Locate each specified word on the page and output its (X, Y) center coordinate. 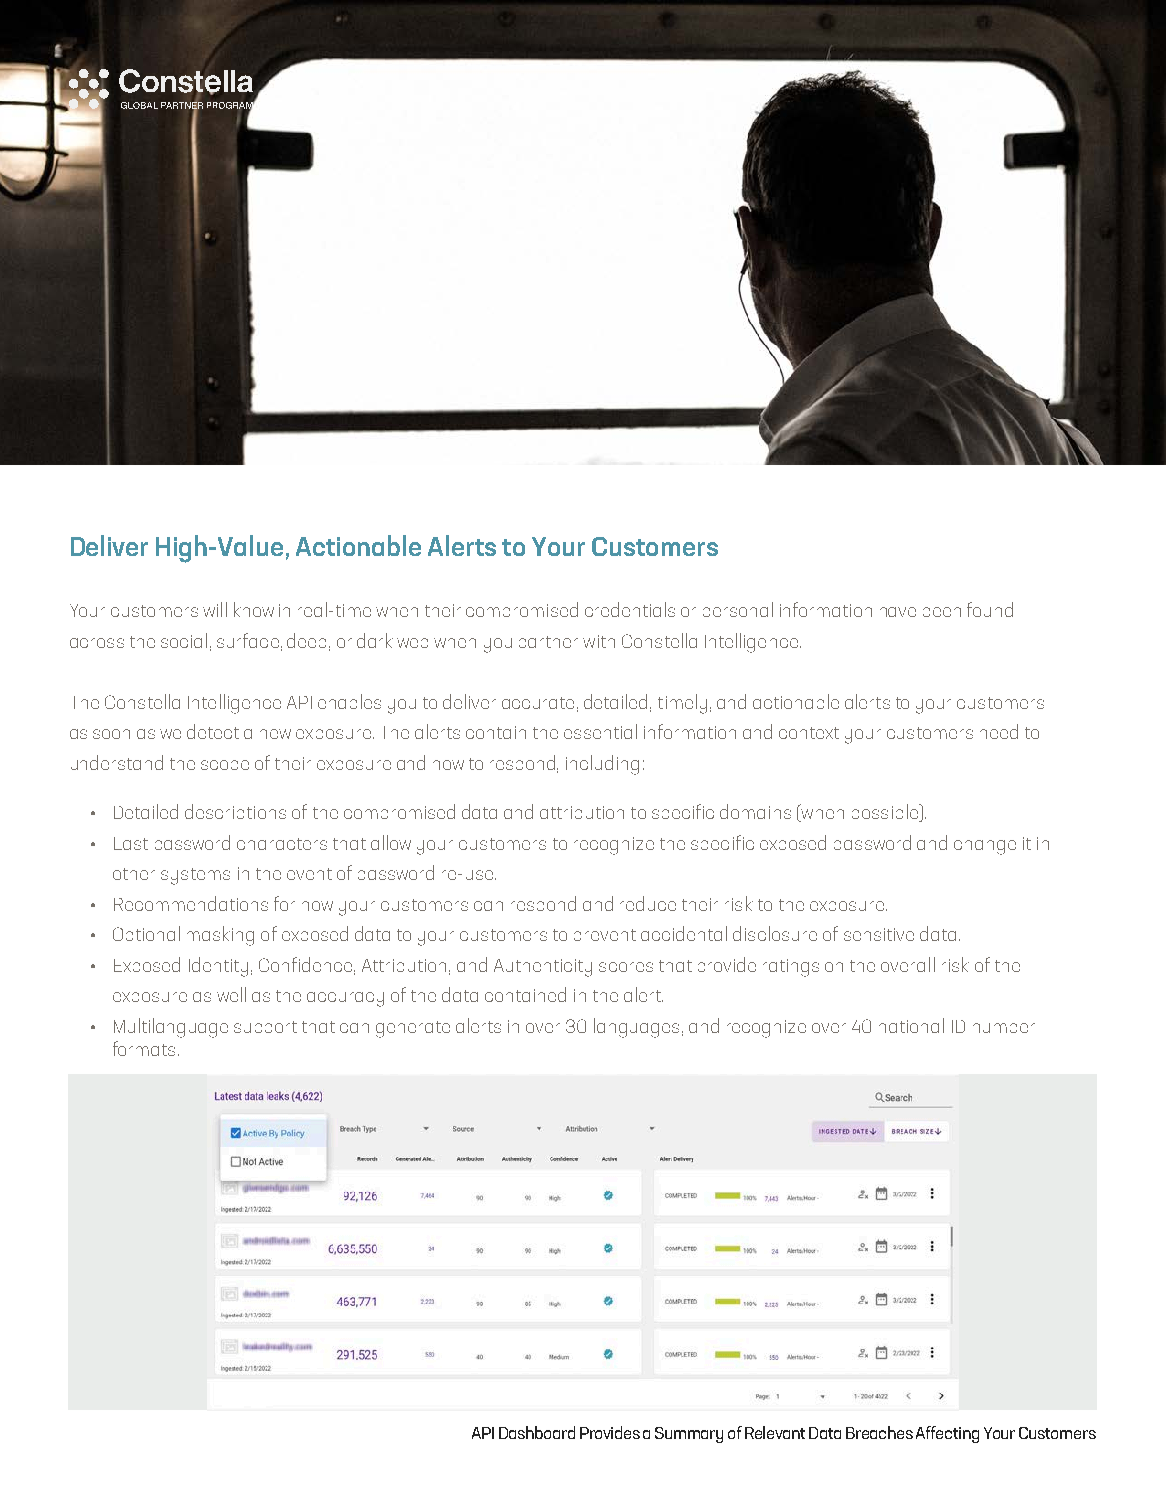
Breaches (879, 1432)
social (184, 640)
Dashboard (537, 1432)
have (898, 612)
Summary (689, 1435)
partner (548, 642)
